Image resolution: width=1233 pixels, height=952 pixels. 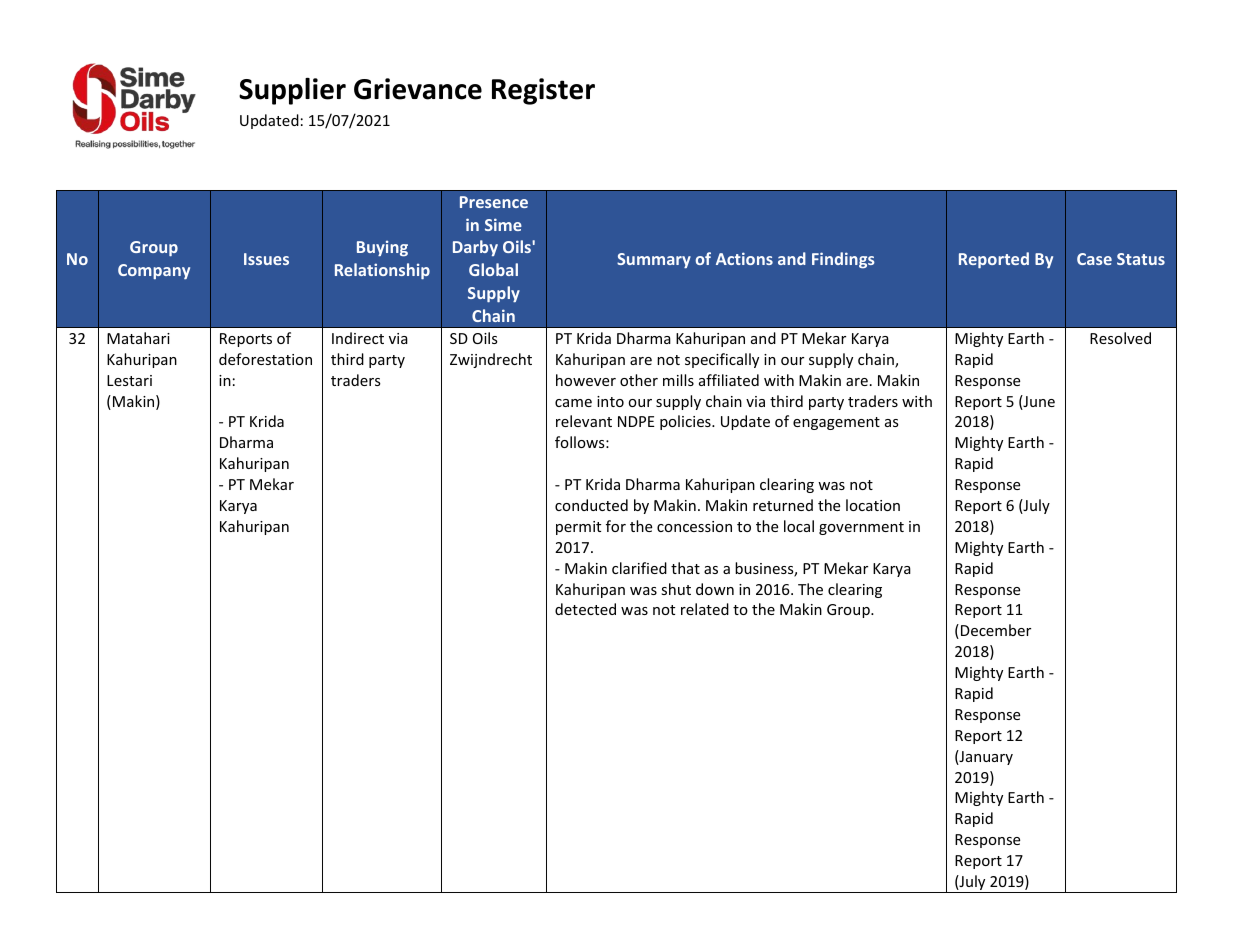 What do you see at coordinates (543, 91) in the page?
I see `Register` at bounding box center [543, 91].
